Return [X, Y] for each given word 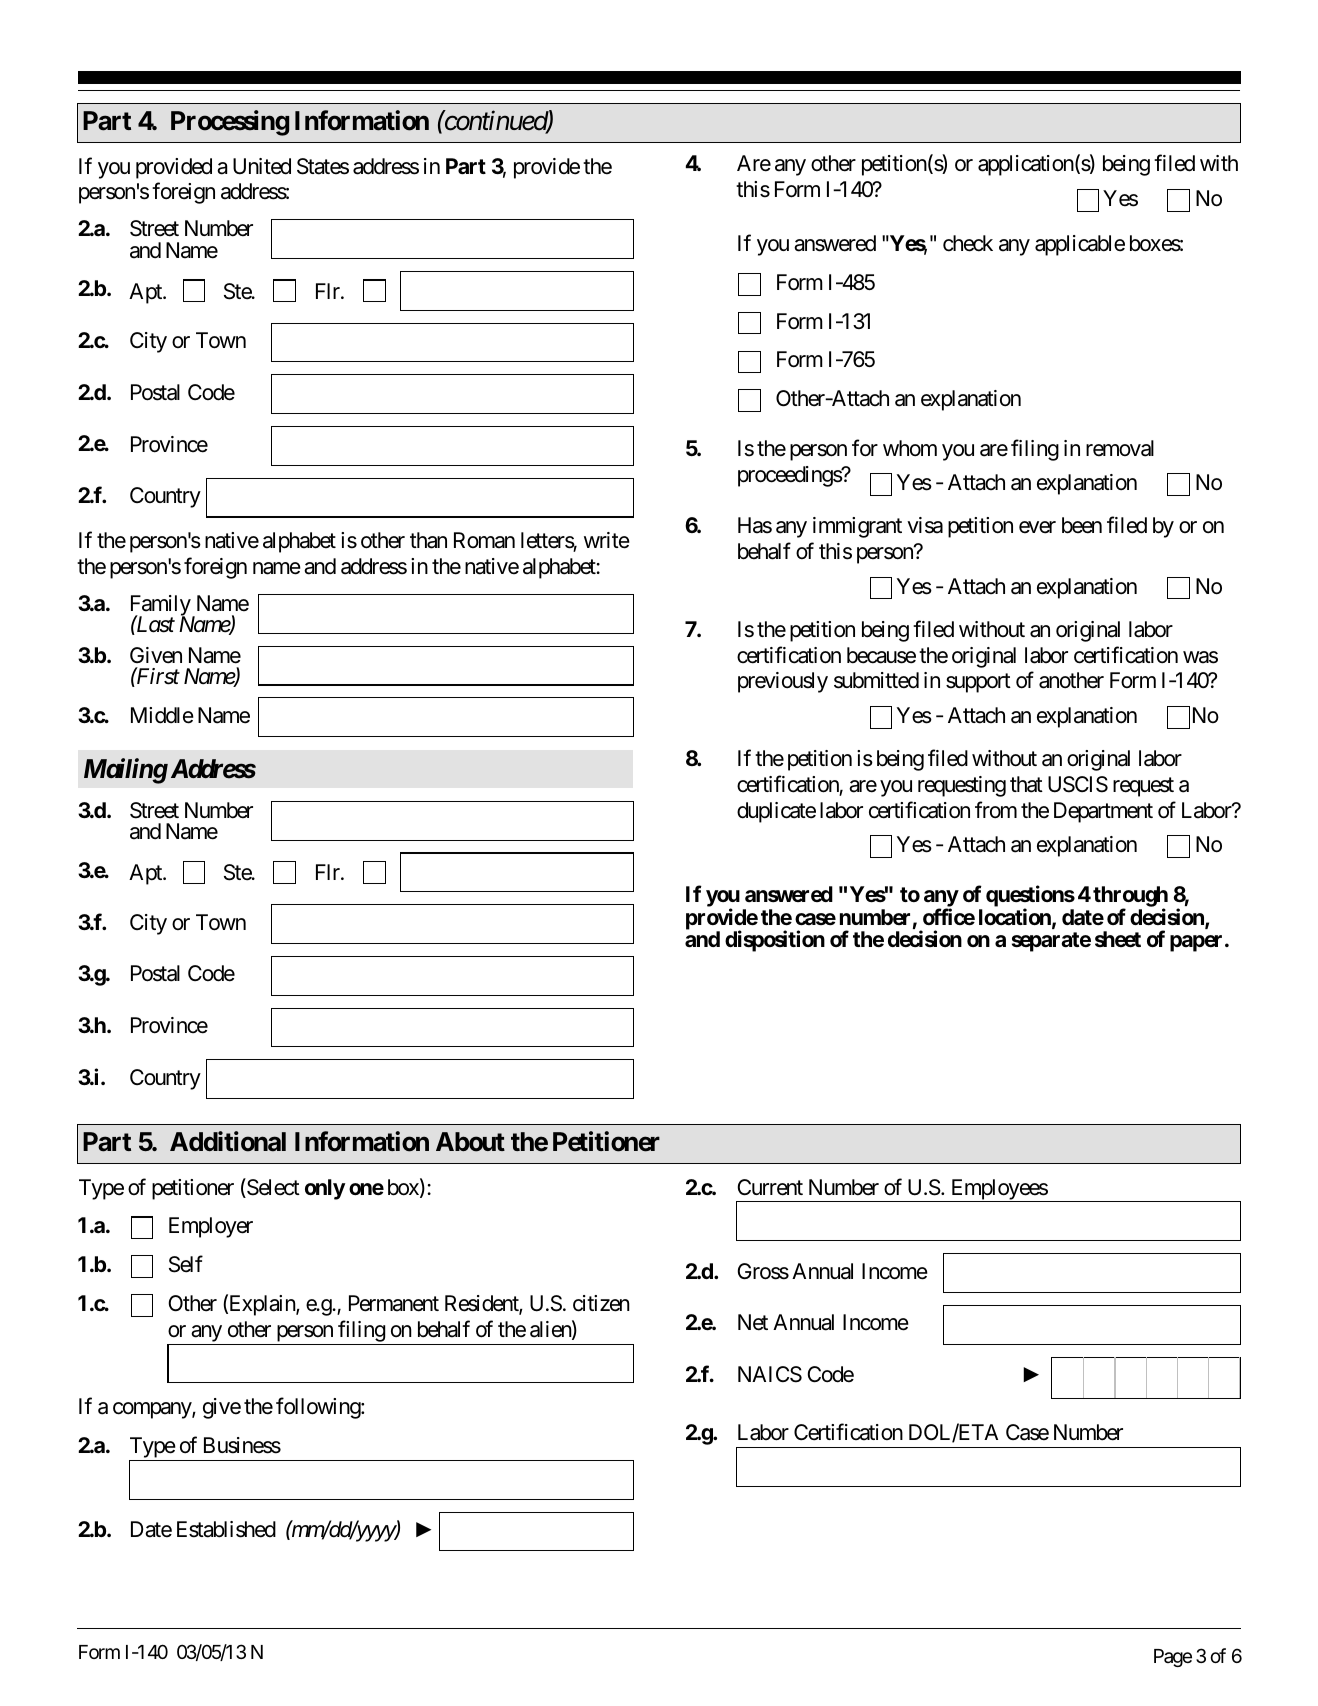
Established [226, 1529]
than [428, 540]
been [1082, 525]
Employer [211, 1227]
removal [1120, 448]
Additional [228, 1141]
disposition [775, 941]
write [607, 540]
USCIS [1078, 784]
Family [161, 607]
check [968, 243]
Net [753, 1322]
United [262, 166]
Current [770, 1187]
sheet [1118, 939]
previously [783, 682]
